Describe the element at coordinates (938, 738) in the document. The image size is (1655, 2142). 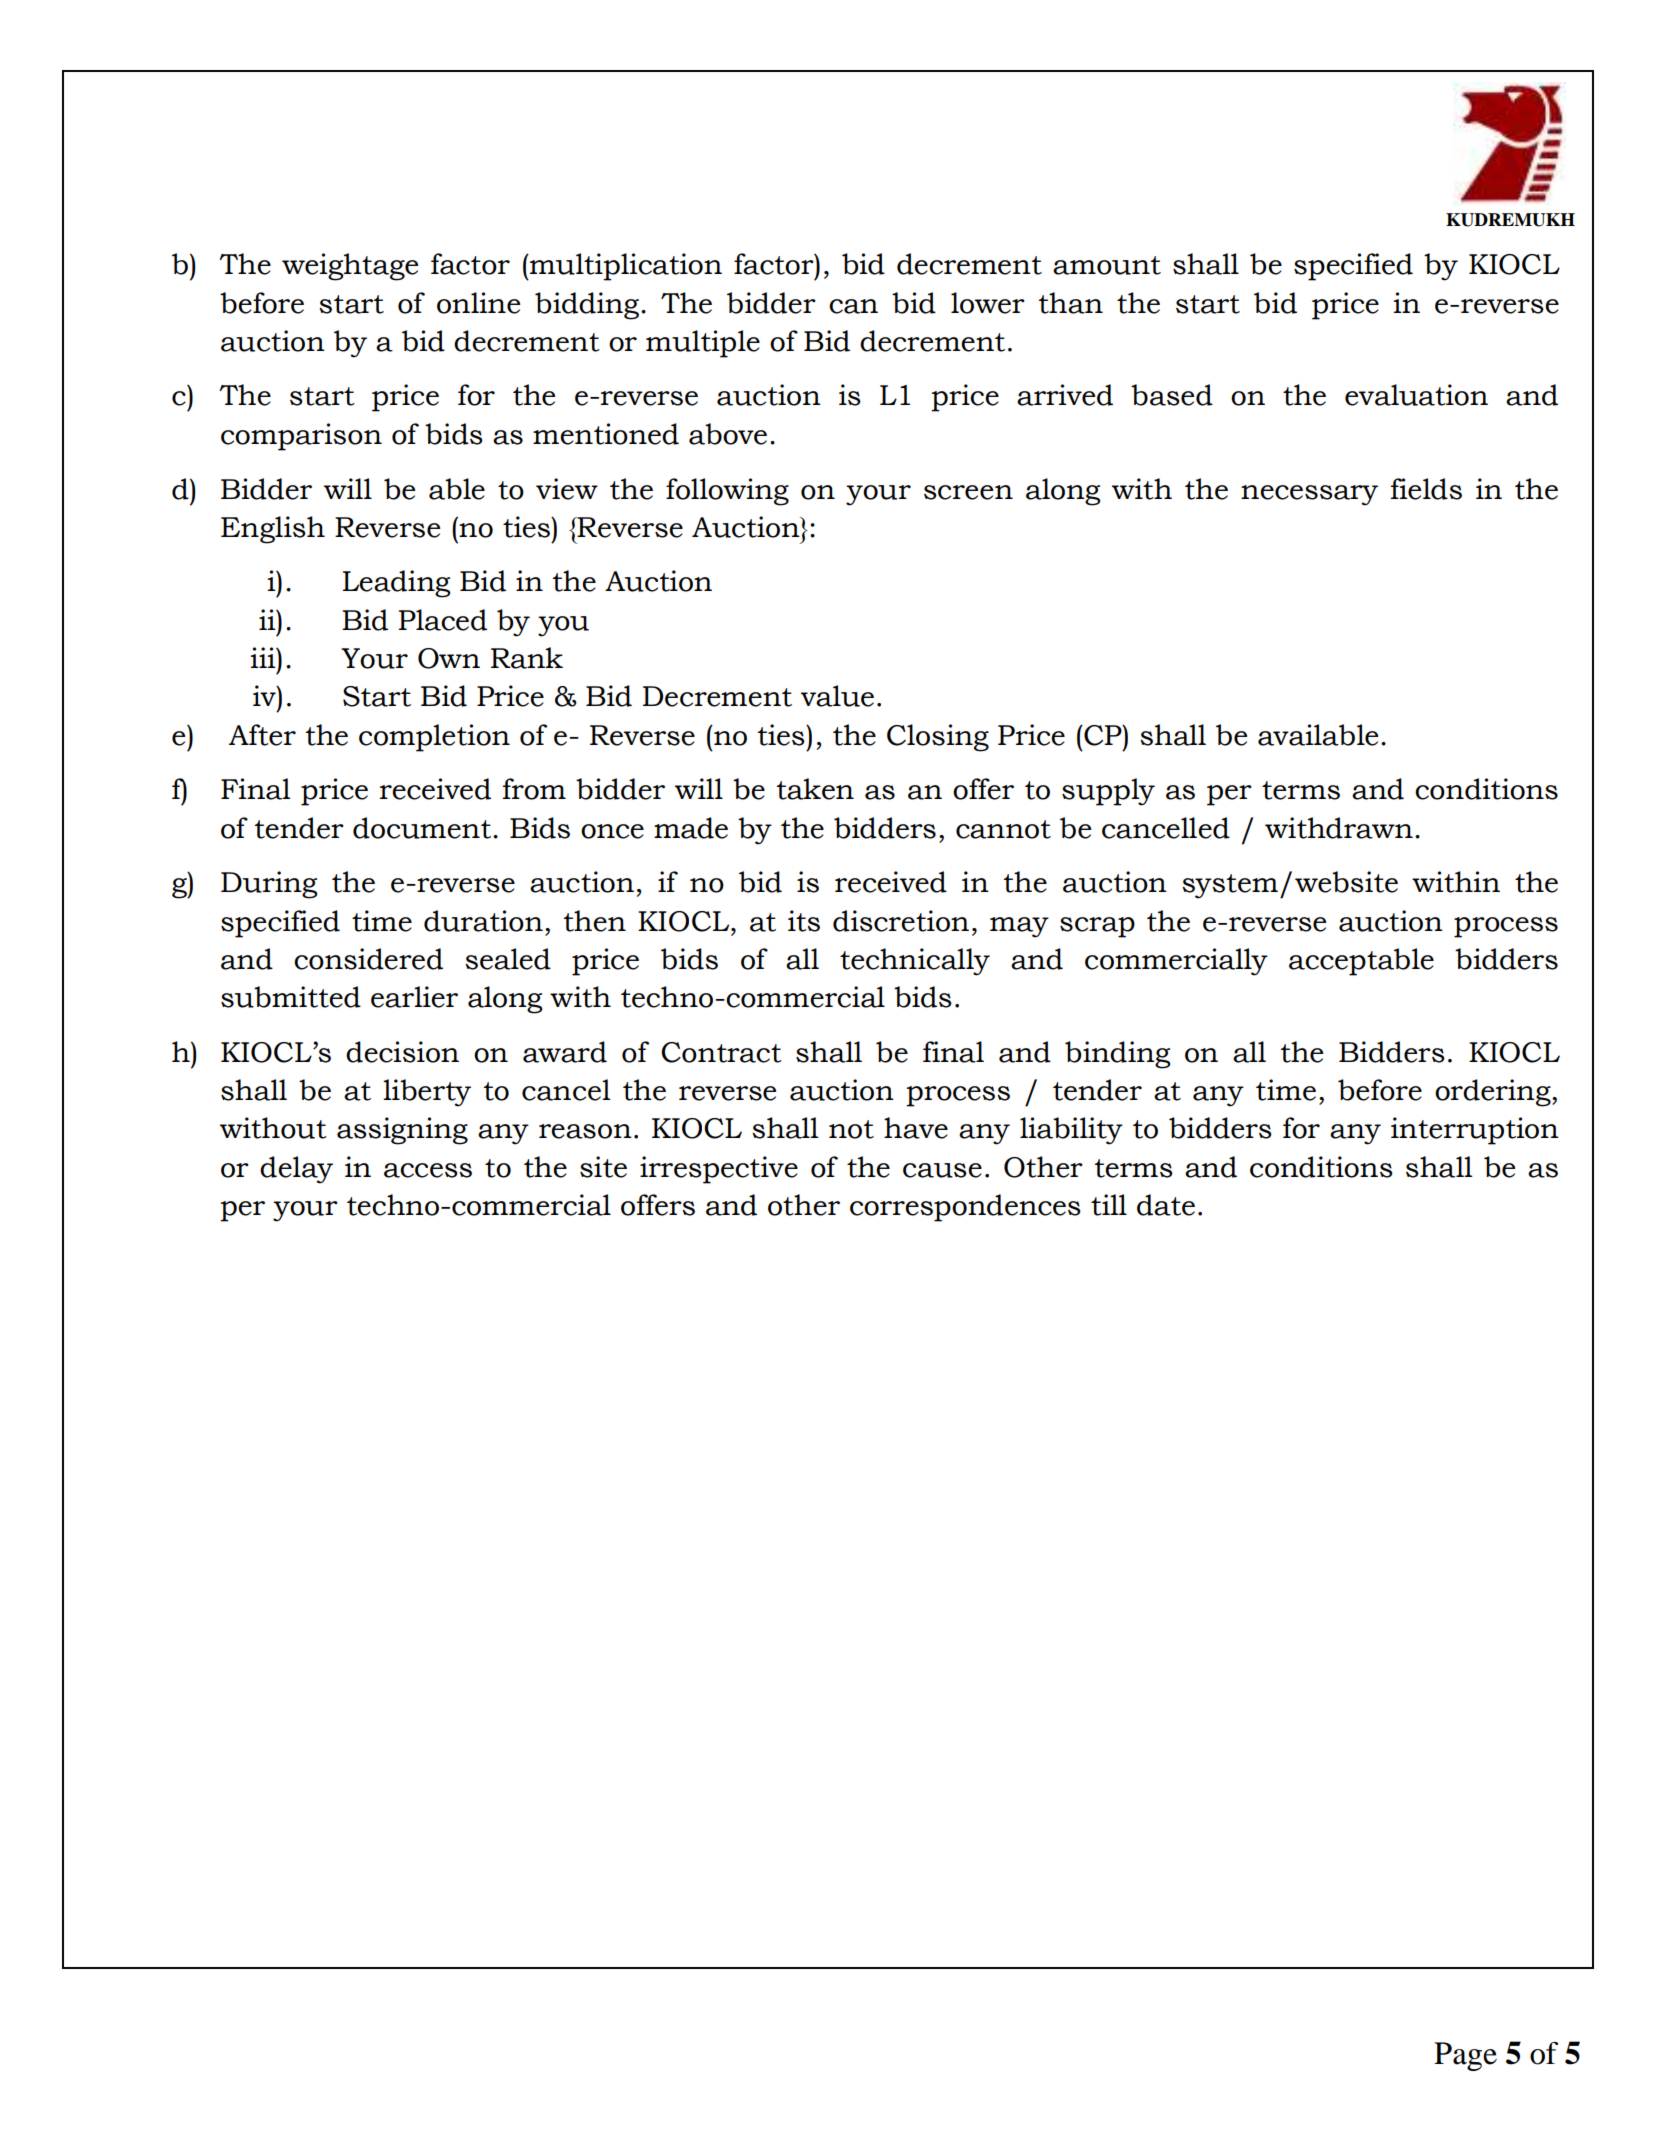
I see `Closing` at that location.
